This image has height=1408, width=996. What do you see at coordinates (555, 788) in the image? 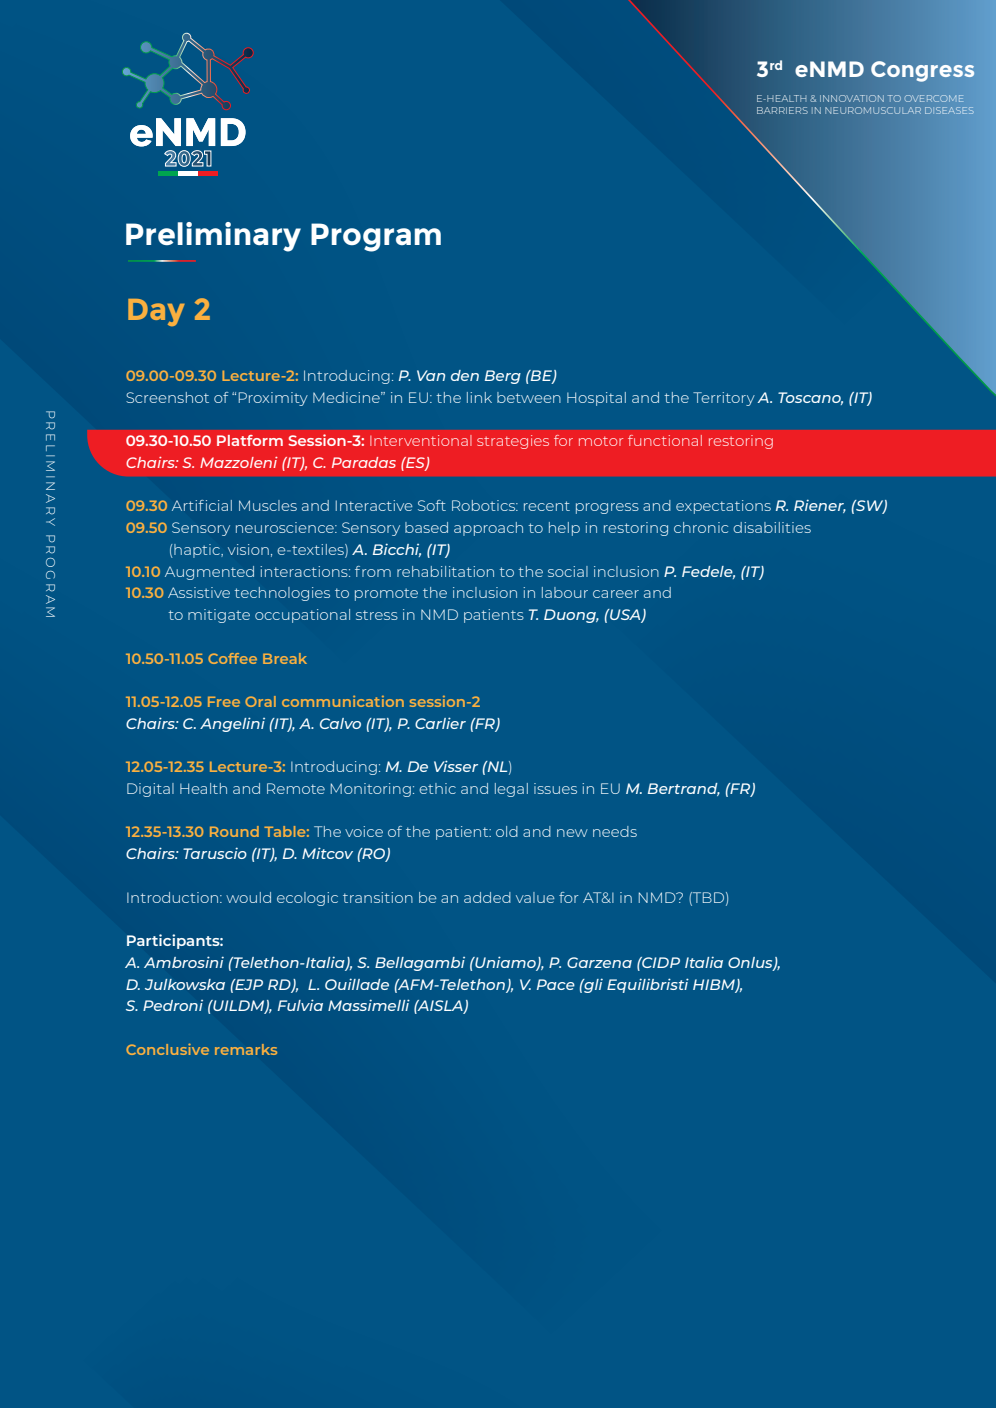
I see `issues` at bounding box center [555, 788].
